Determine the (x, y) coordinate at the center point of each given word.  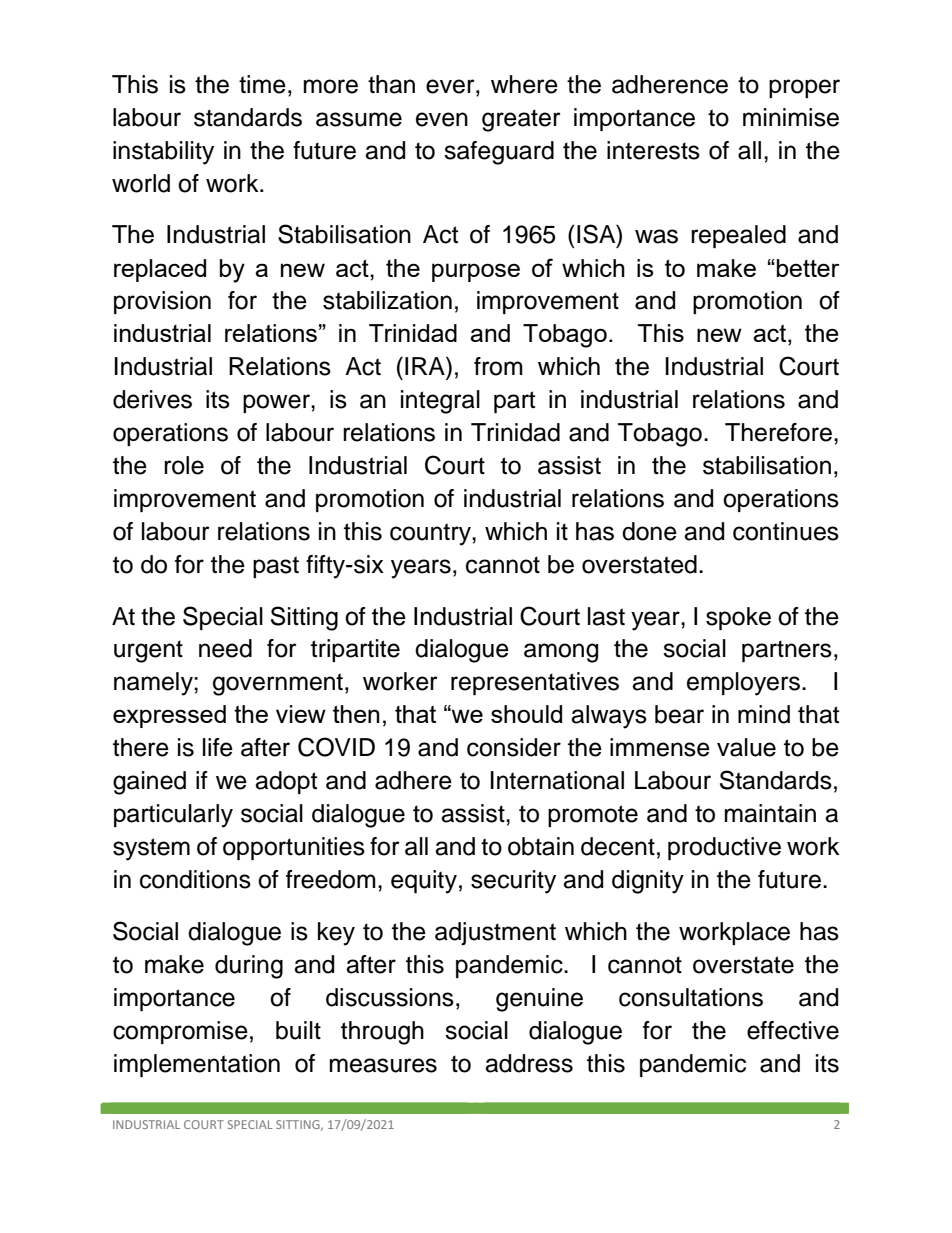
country (431, 534)
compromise (180, 1032)
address (529, 1063)
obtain (541, 846)
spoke (738, 618)
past (276, 567)
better (808, 268)
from (498, 366)
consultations (691, 997)
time (262, 84)
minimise (791, 117)
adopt (286, 782)
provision (162, 302)
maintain (770, 813)
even (442, 119)
